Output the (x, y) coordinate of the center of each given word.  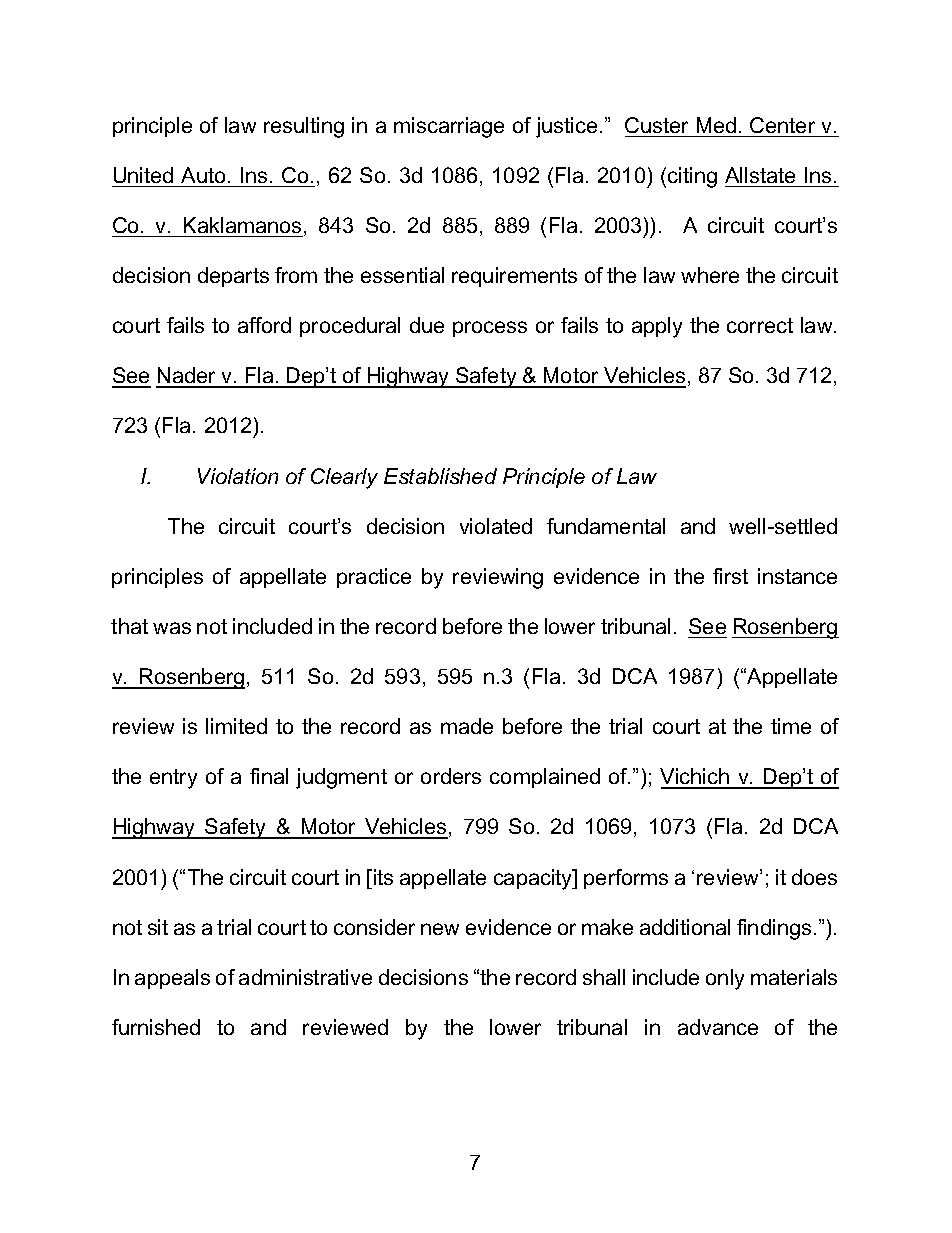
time (791, 726)
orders (451, 776)
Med (716, 125)
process (490, 329)
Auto (203, 175)
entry (173, 779)
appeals (172, 979)
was (172, 628)
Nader (187, 377)
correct (760, 325)
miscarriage (449, 127)
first (730, 576)
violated (496, 526)
